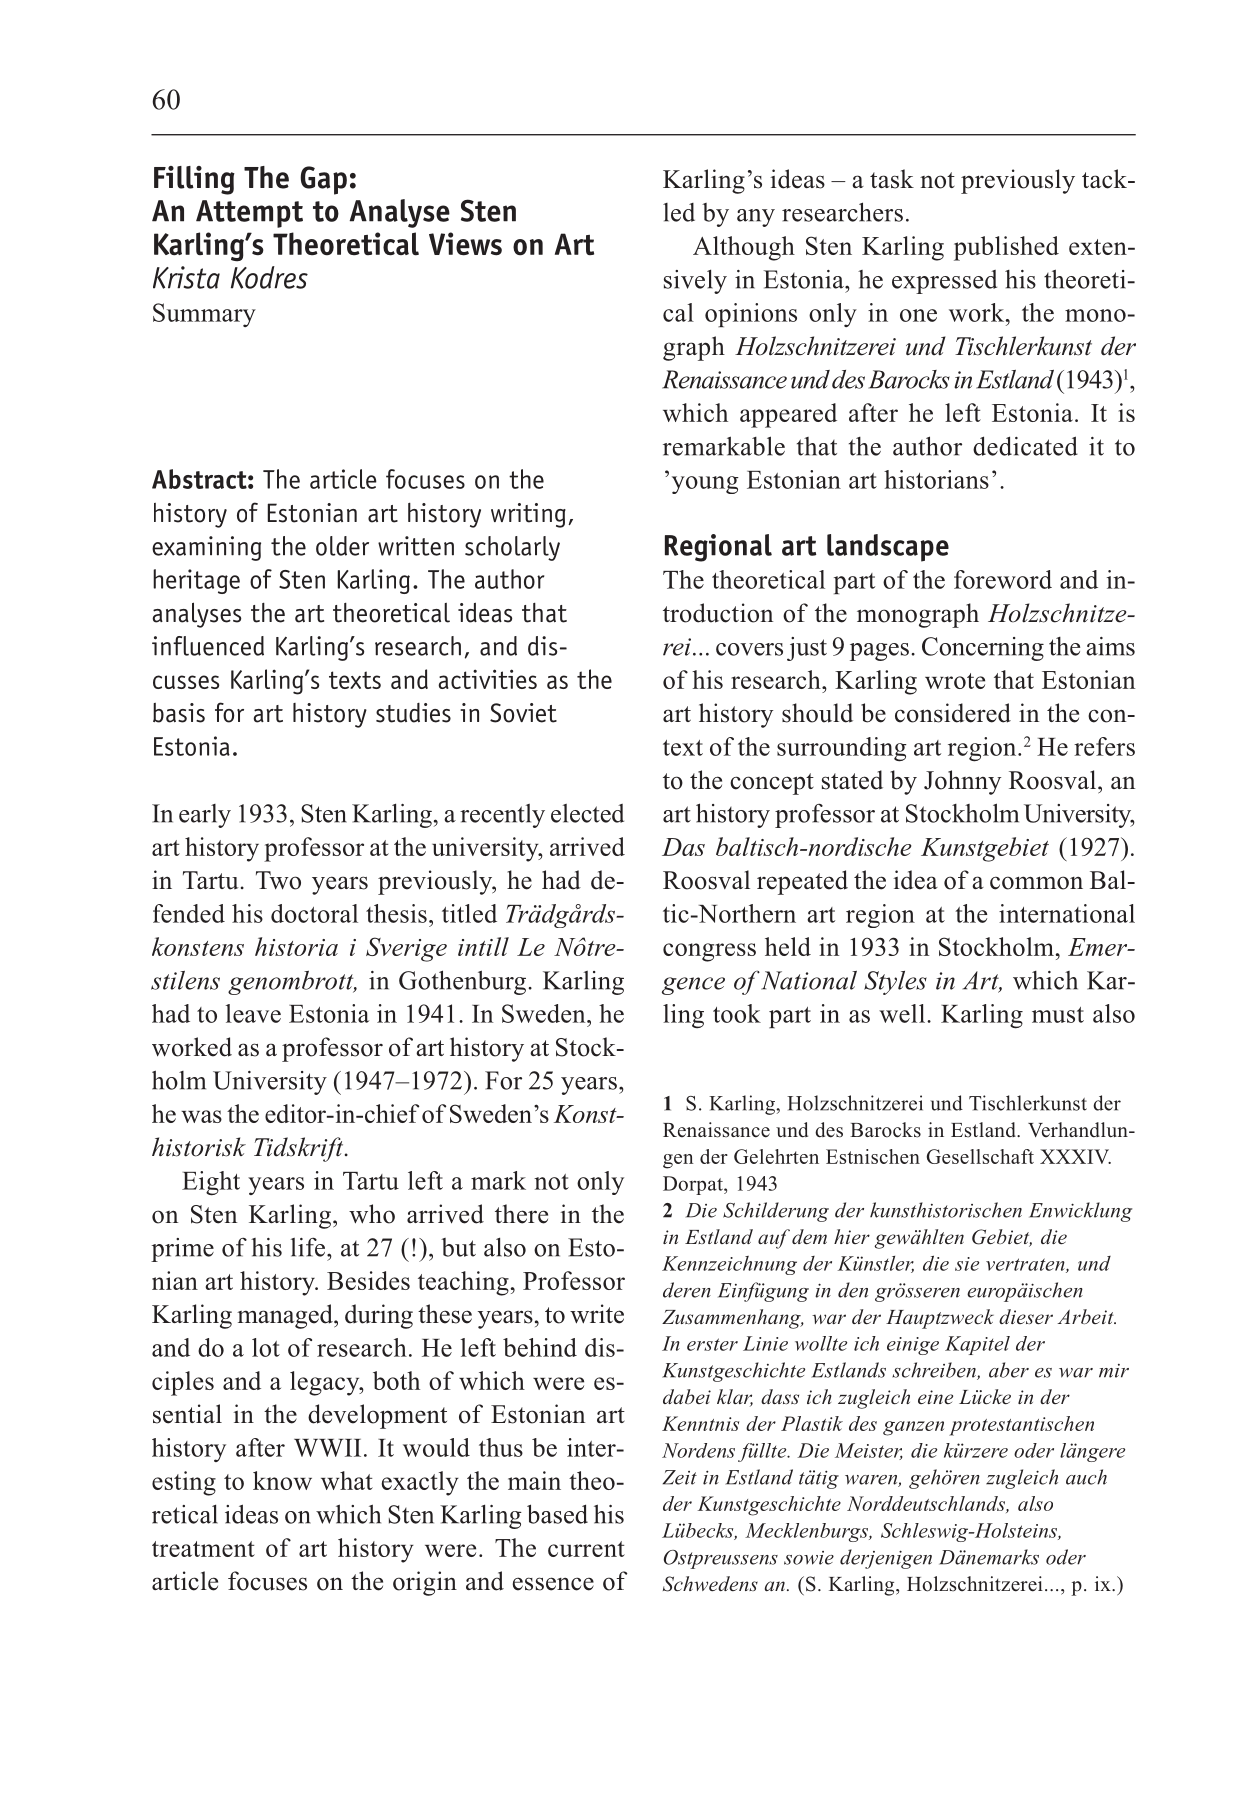 This page has width=1250, height=1816. What do you see at coordinates (1036, 883) in the page?
I see `common` at bounding box center [1036, 883].
